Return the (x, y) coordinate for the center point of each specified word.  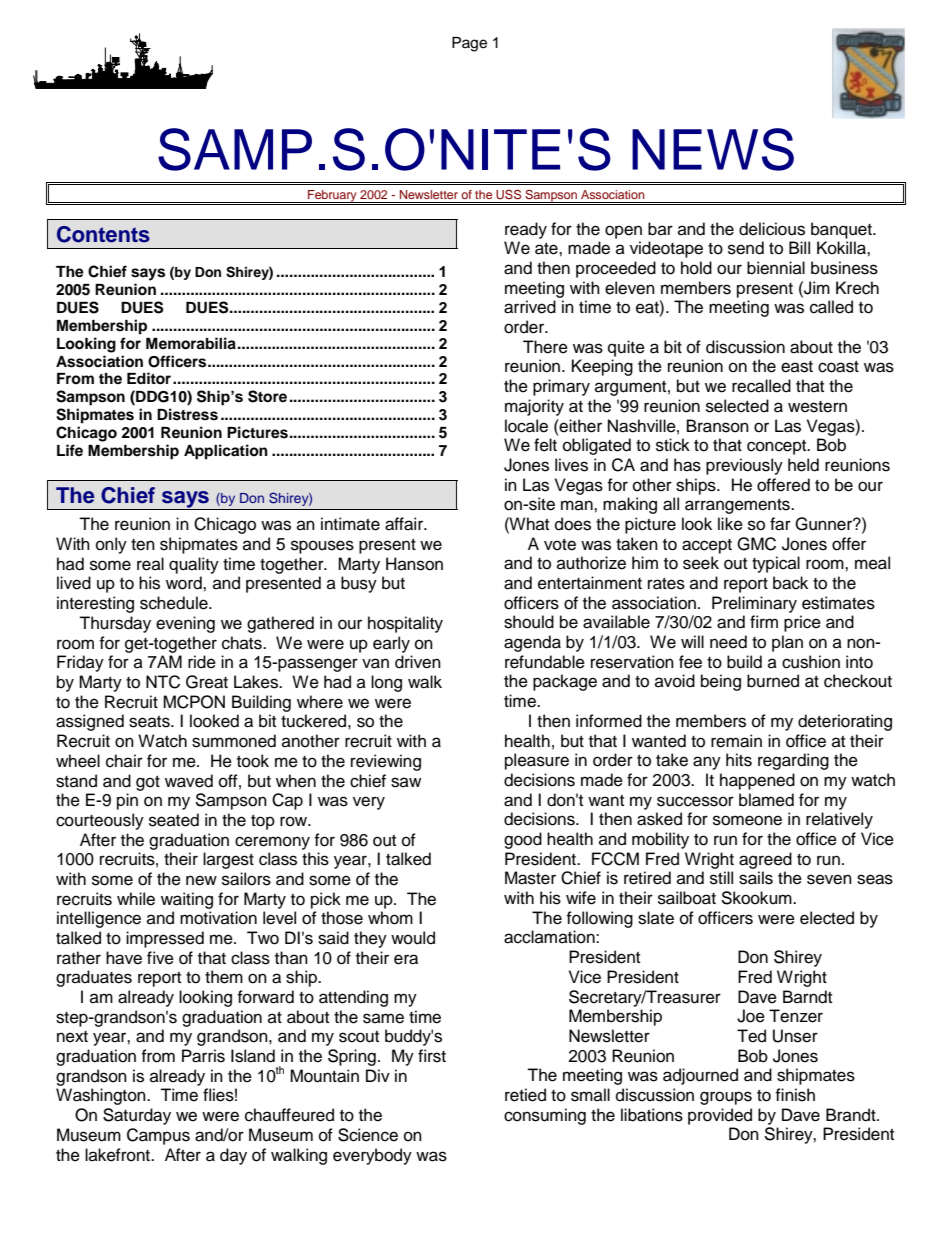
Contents (103, 234)
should (529, 622)
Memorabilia (191, 343)
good (523, 840)
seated (174, 820)
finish (795, 1095)
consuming (545, 1116)
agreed (765, 860)
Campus (158, 1136)
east (797, 367)
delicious (772, 229)
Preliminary (754, 604)
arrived (530, 307)
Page (469, 44)
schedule (175, 603)
